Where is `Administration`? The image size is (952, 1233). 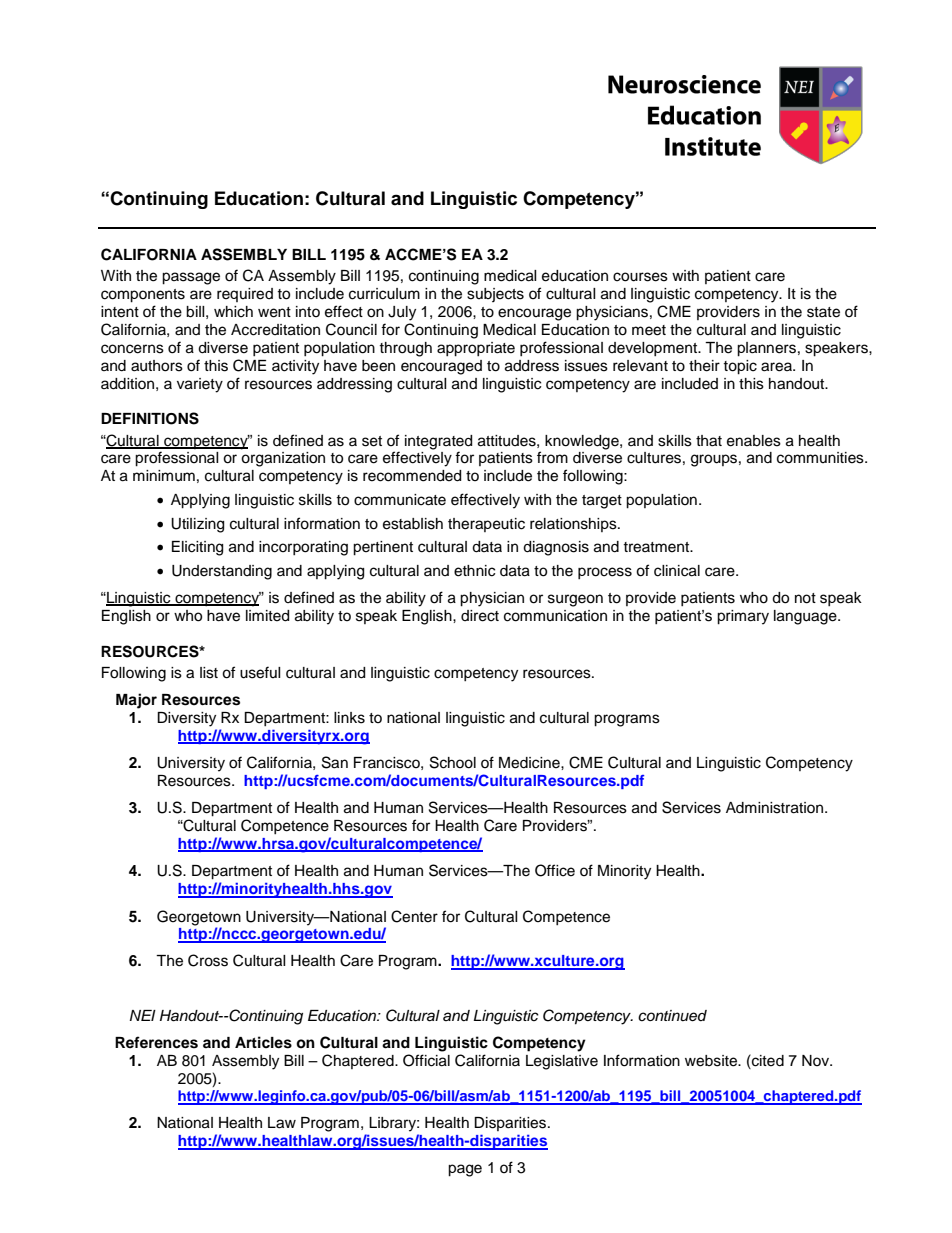 Administration is located at coordinates (776, 808).
